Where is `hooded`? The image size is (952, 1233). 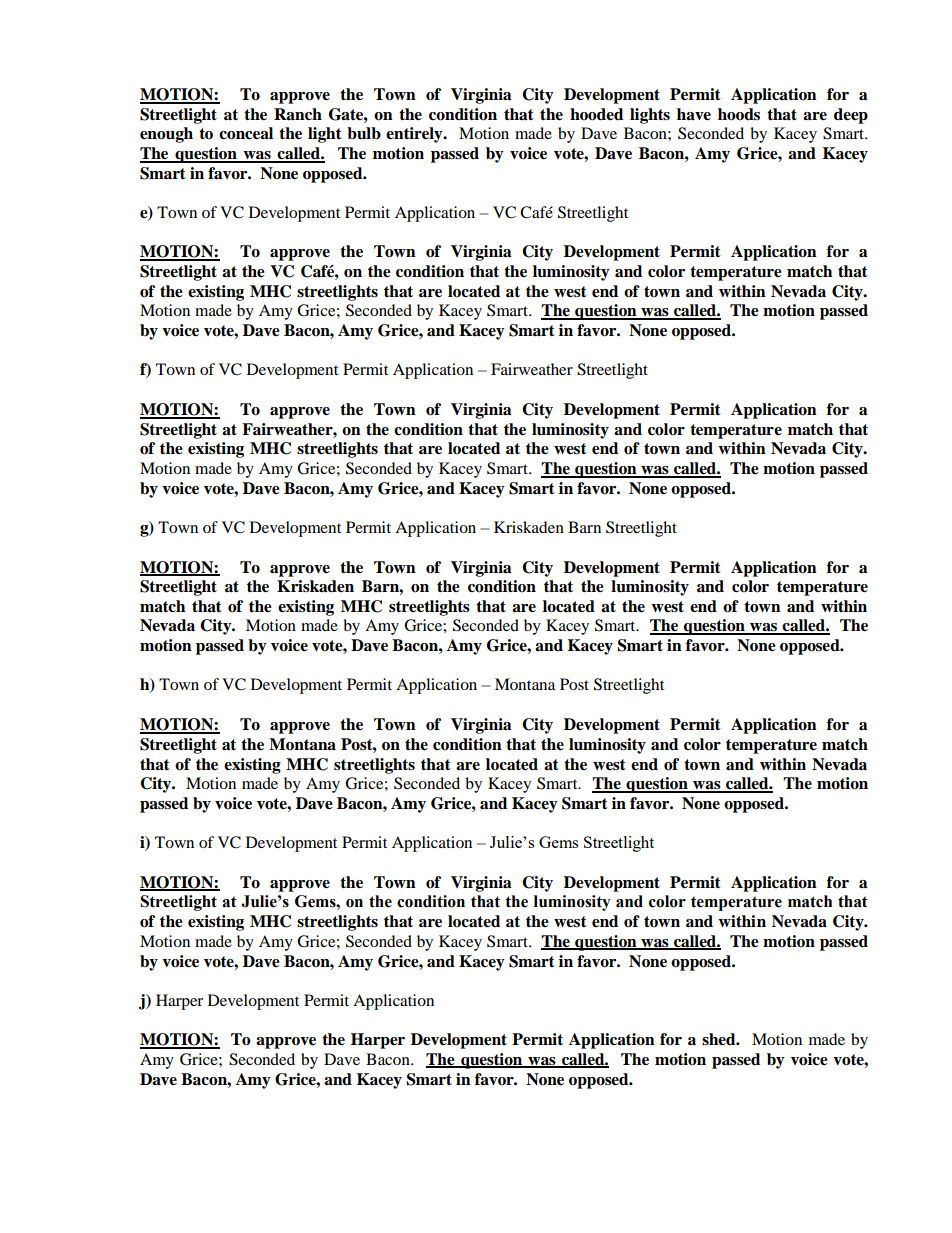
hooded is located at coordinates (596, 114).
